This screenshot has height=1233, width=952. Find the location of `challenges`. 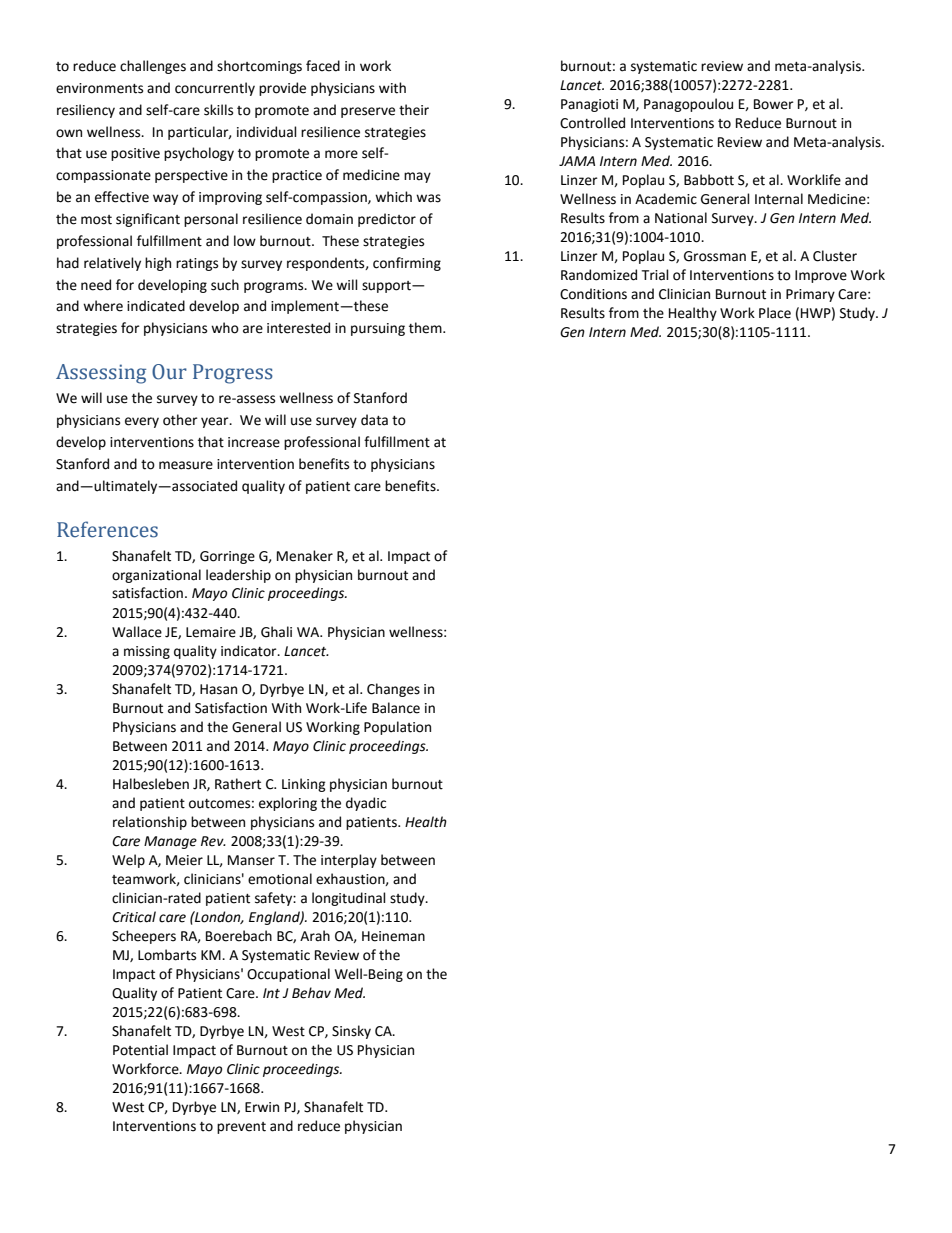

challenges is located at coordinates (153, 67).
